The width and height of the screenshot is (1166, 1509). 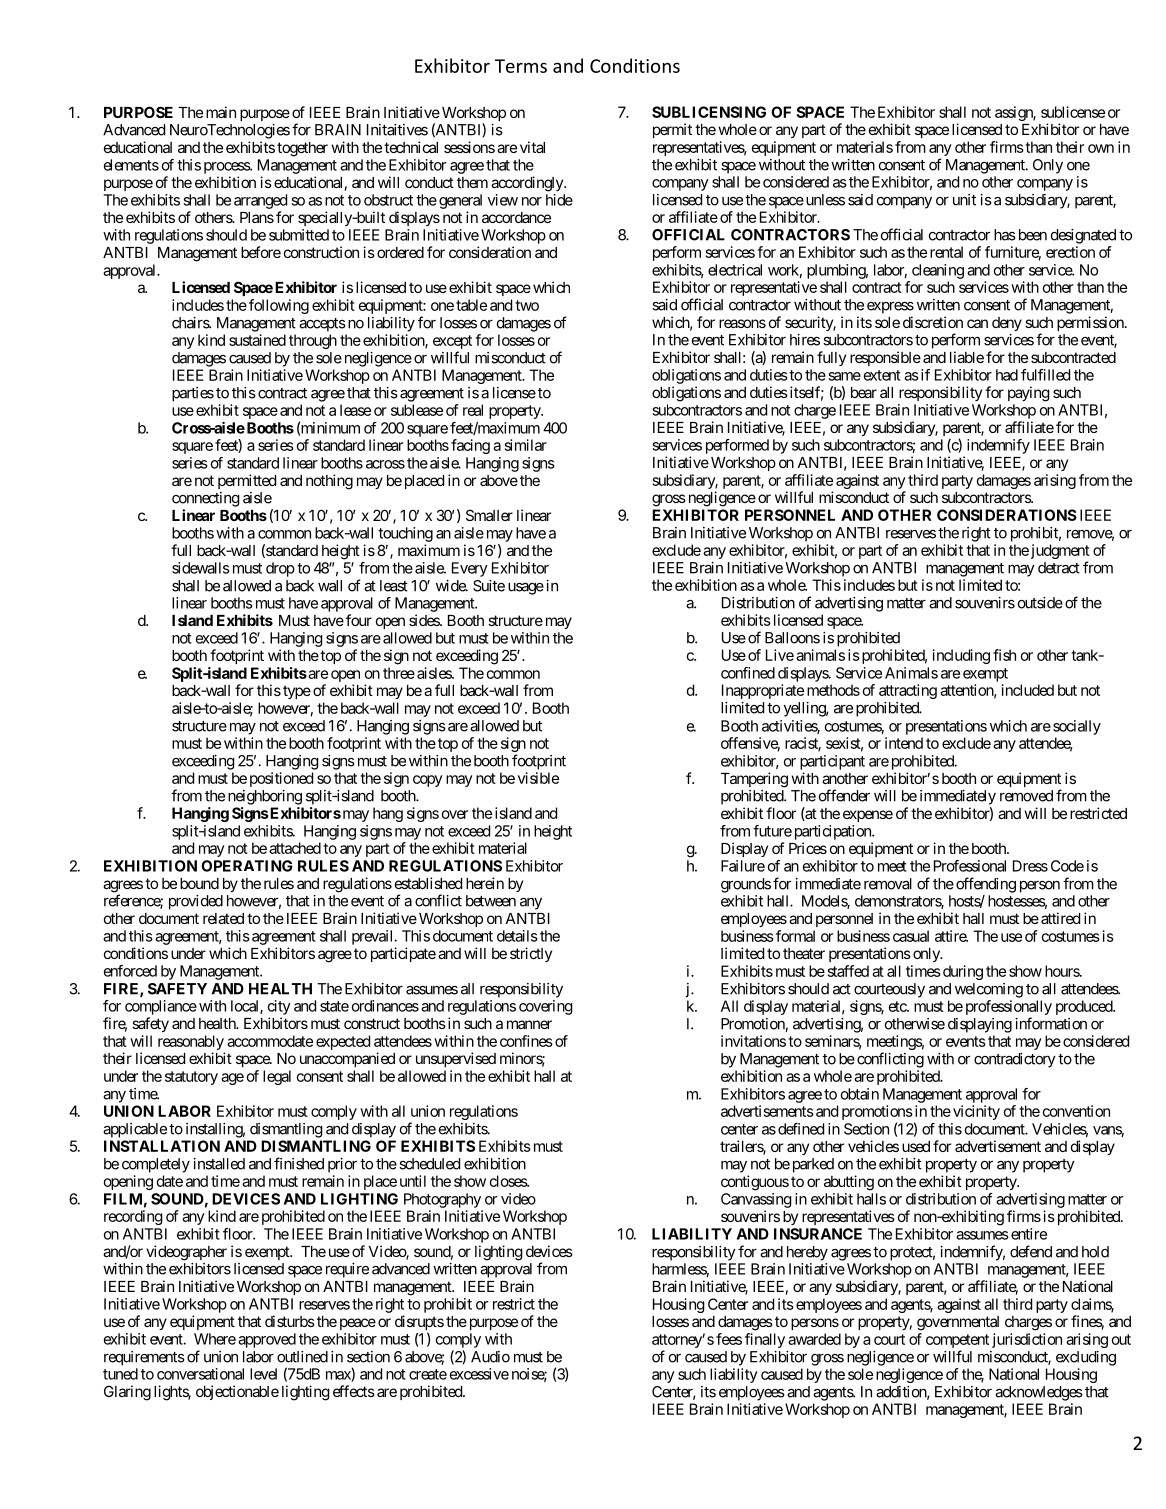 I want to click on included, so click(x=1028, y=690).
